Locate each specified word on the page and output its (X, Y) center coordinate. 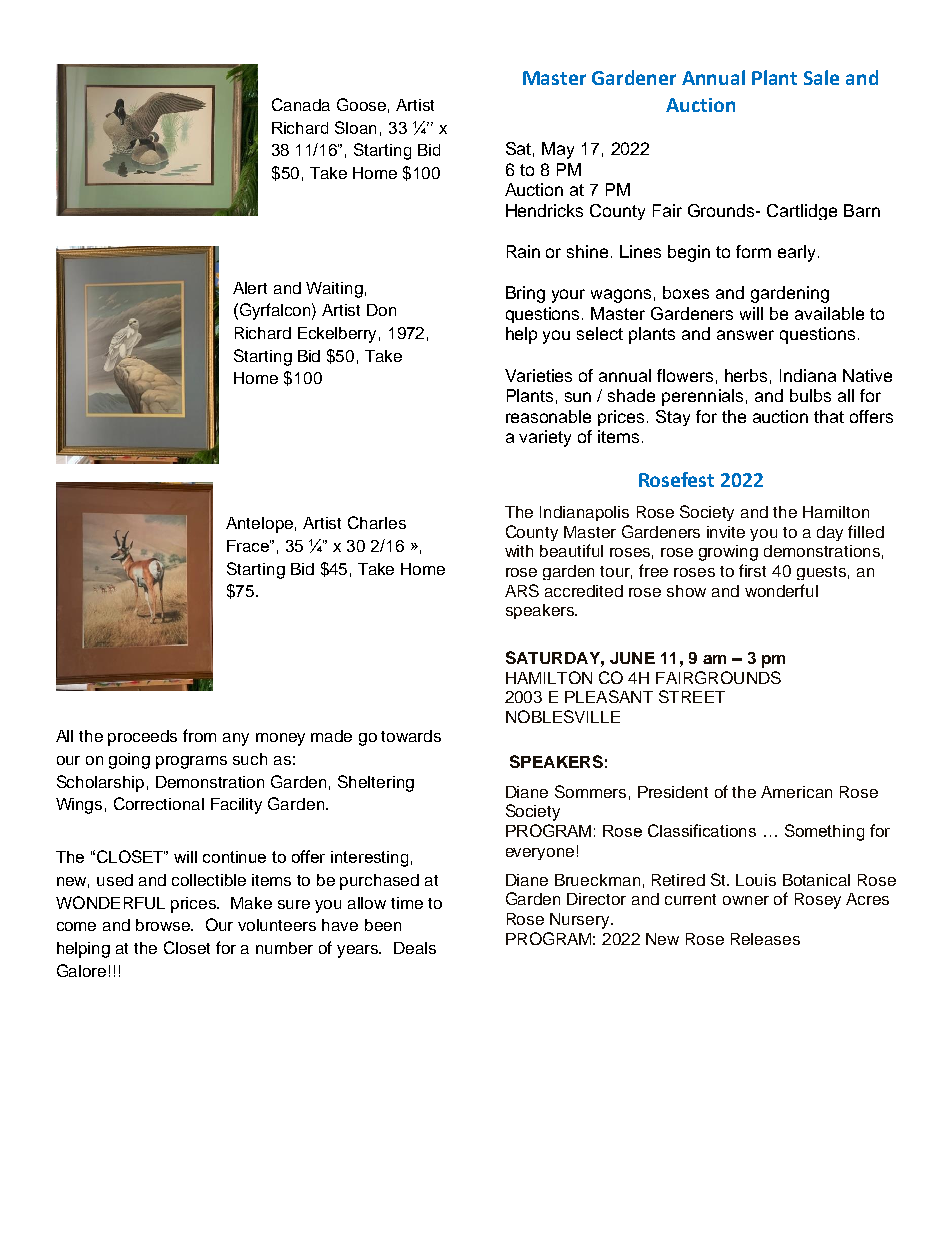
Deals (415, 948)
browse (164, 925)
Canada (301, 104)
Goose (361, 104)
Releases (765, 939)
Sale (821, 77)
